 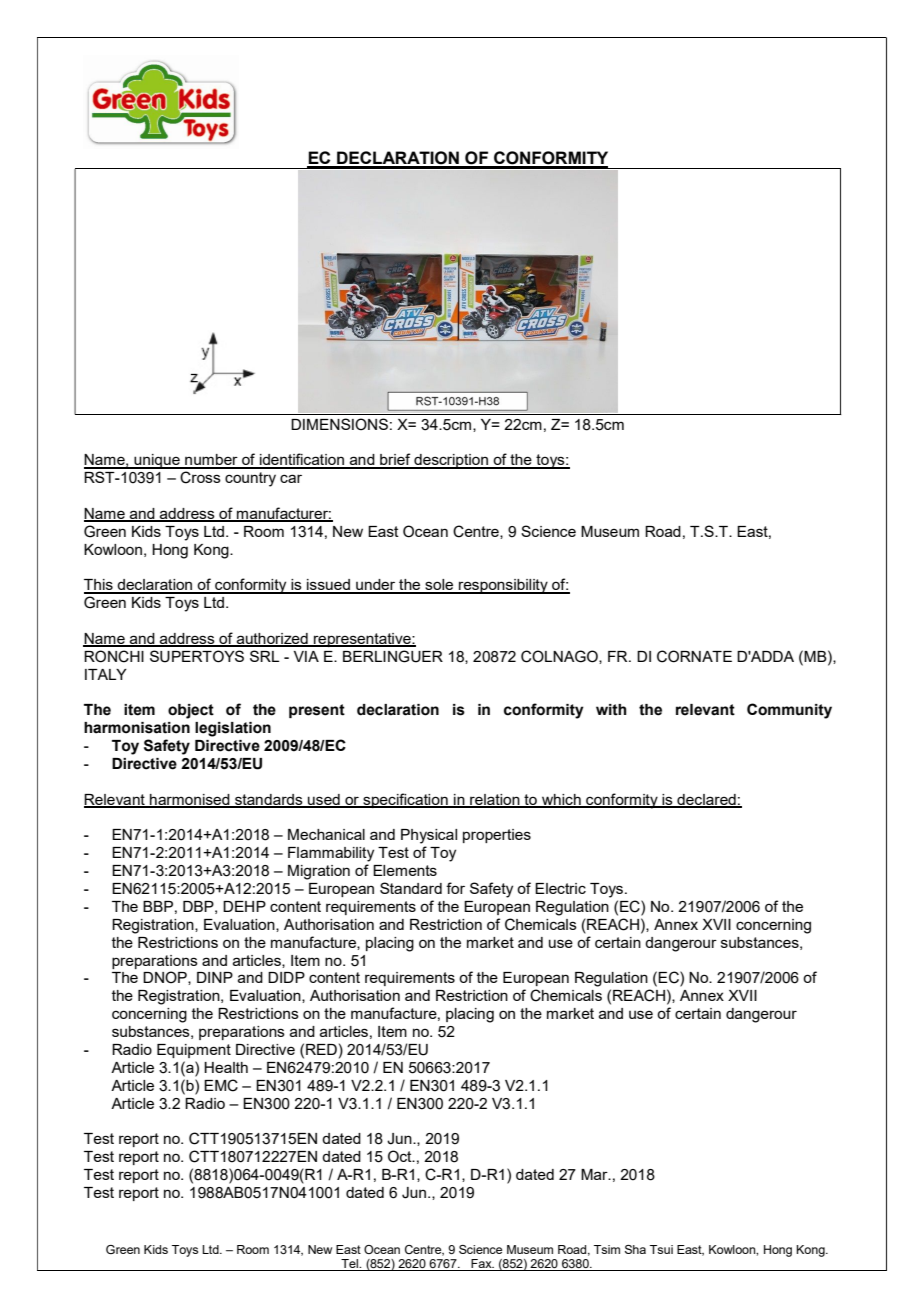 What do you see at coordinates (157, 461) in the screenshot?
I see `unique` at bounding box center [157, 461].
